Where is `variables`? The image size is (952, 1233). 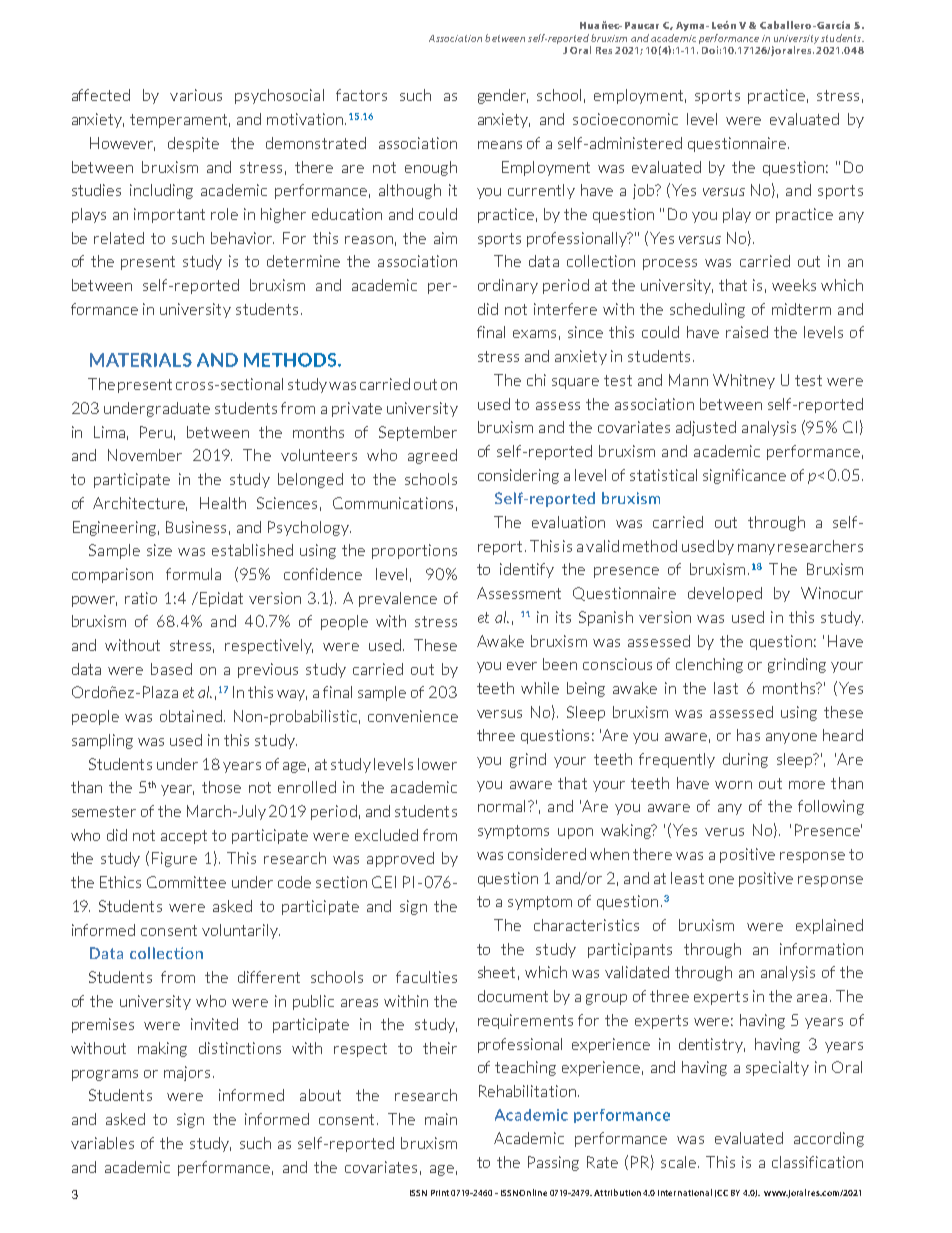
variables is located at coordinates (102, 1143).
